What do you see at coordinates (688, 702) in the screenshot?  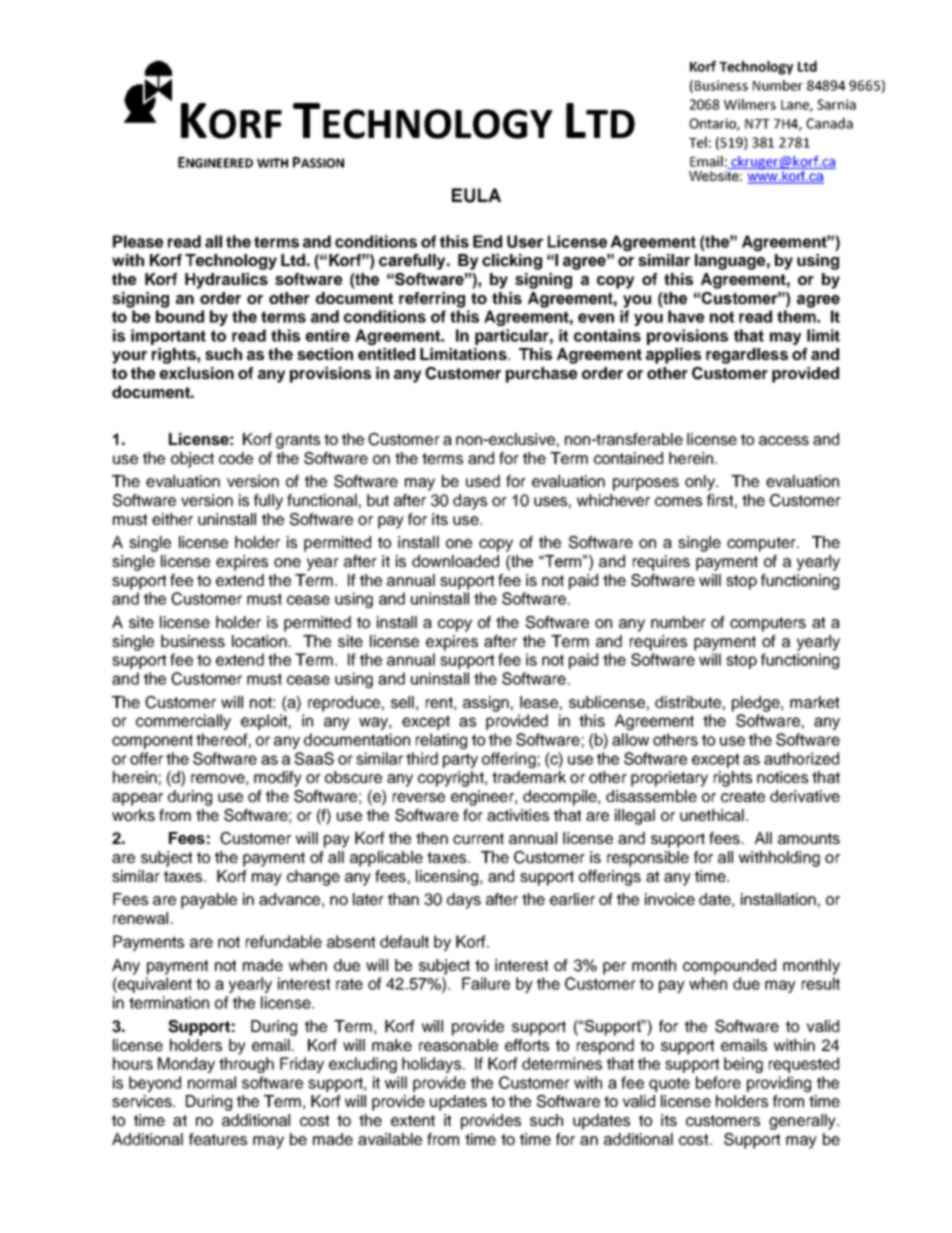 I see `distribute` at bounding box center [688, 702].
